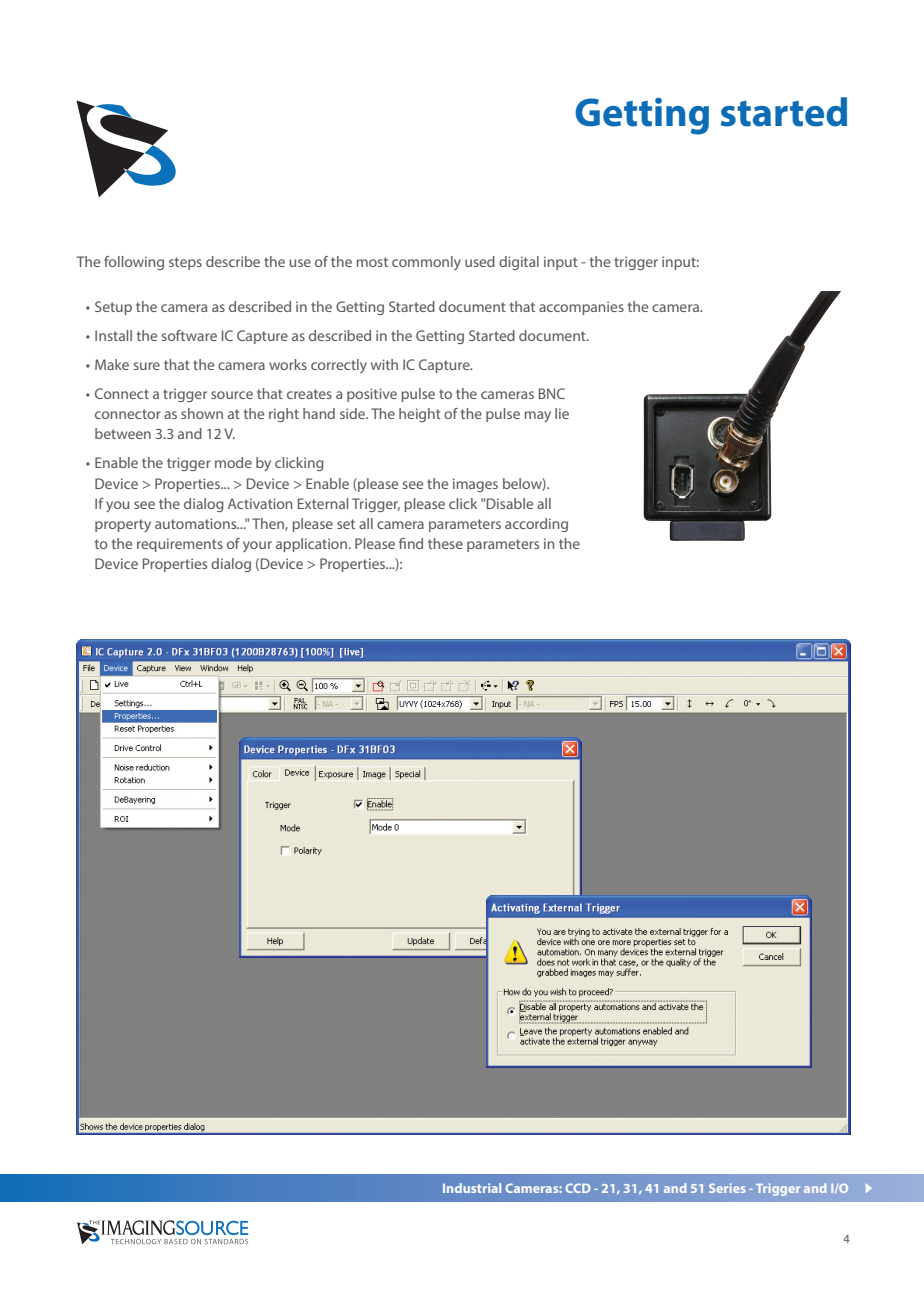 This screenshot has width=924, height=1308. What do you see at coordinates (411, 543) in the screenshot?
I see `find` at bounding box center [411, 543].
